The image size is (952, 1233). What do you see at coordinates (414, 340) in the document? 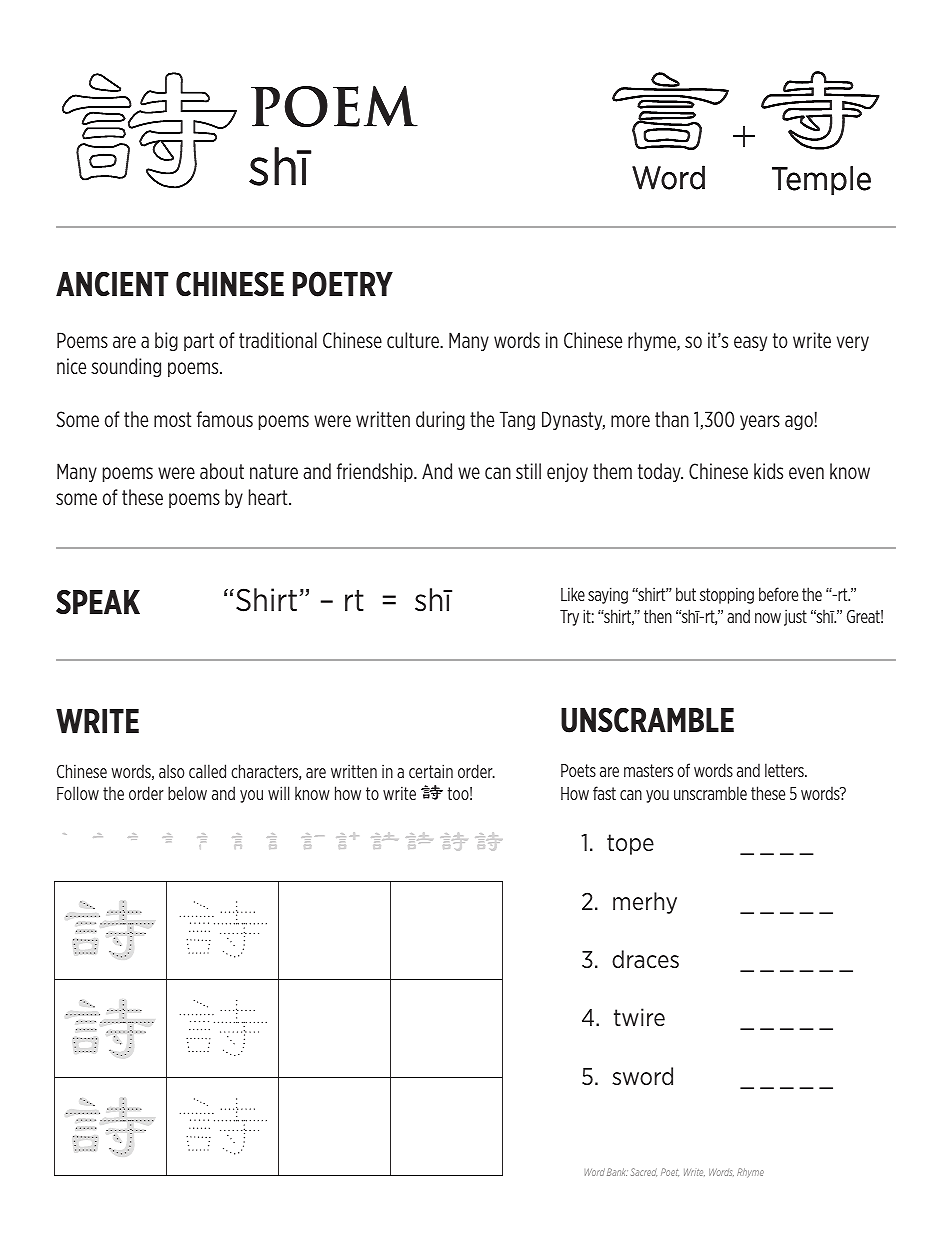
I see `culture` at bounding box center [414, 340].
